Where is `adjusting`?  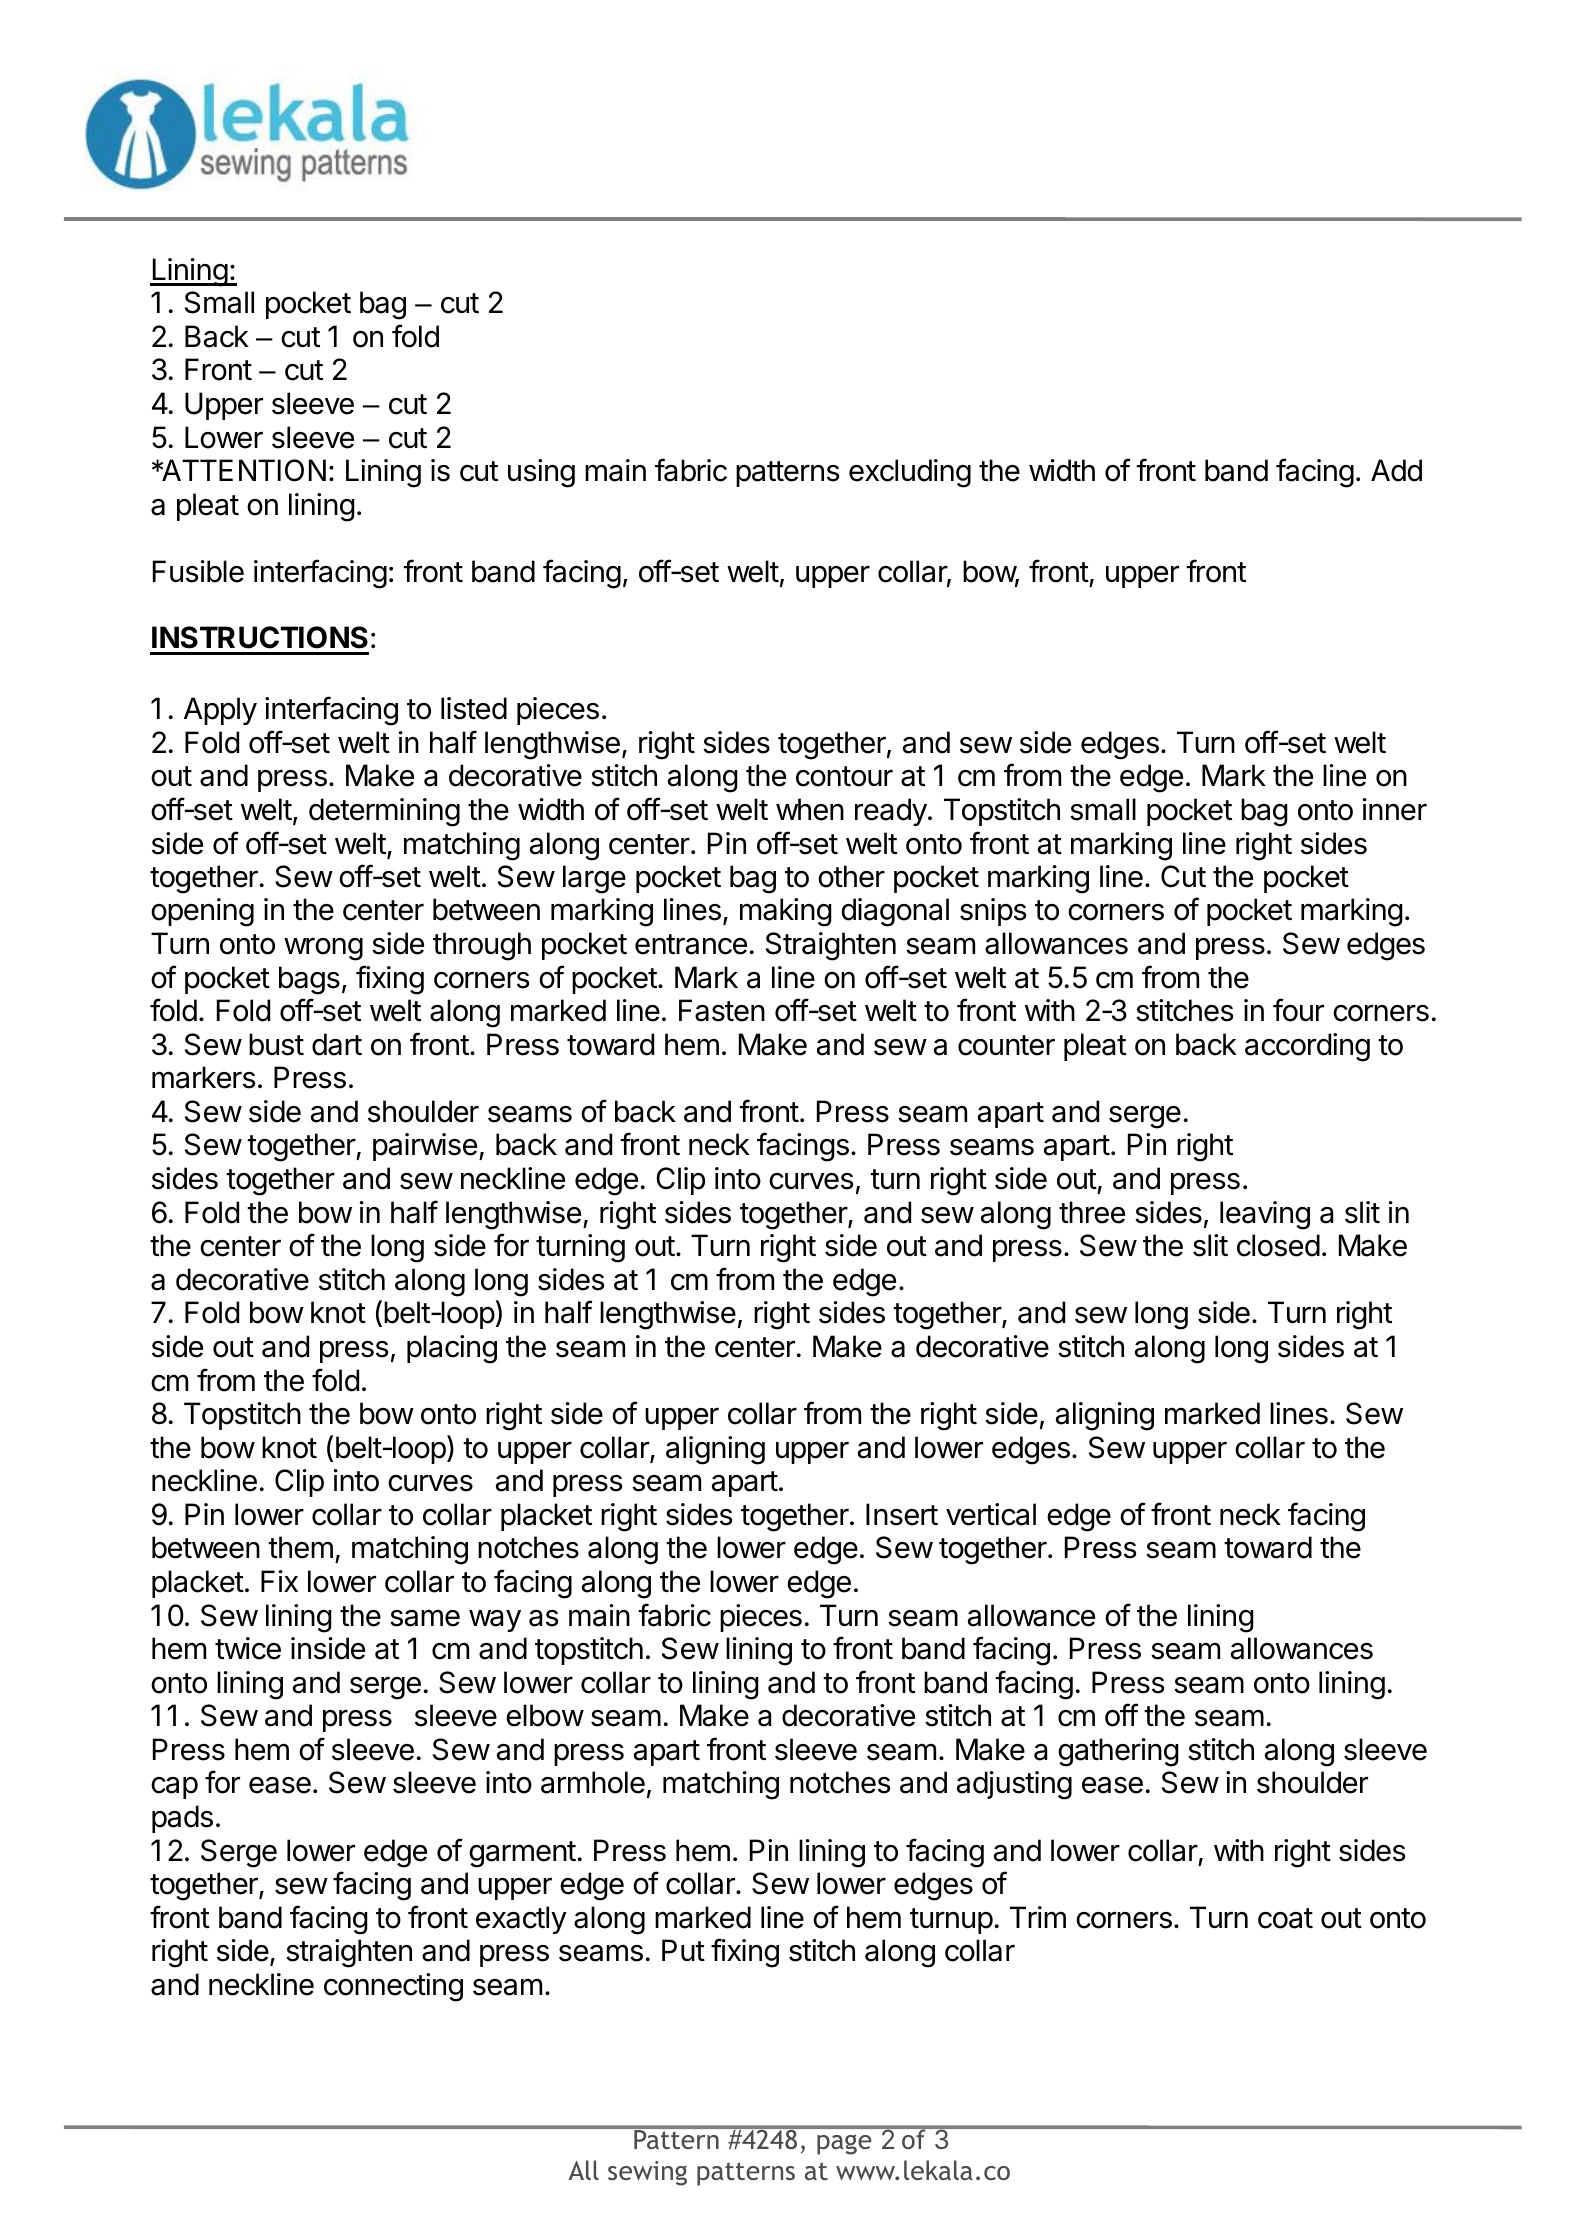 adjusting is located at coordinates (1014, 1785).
